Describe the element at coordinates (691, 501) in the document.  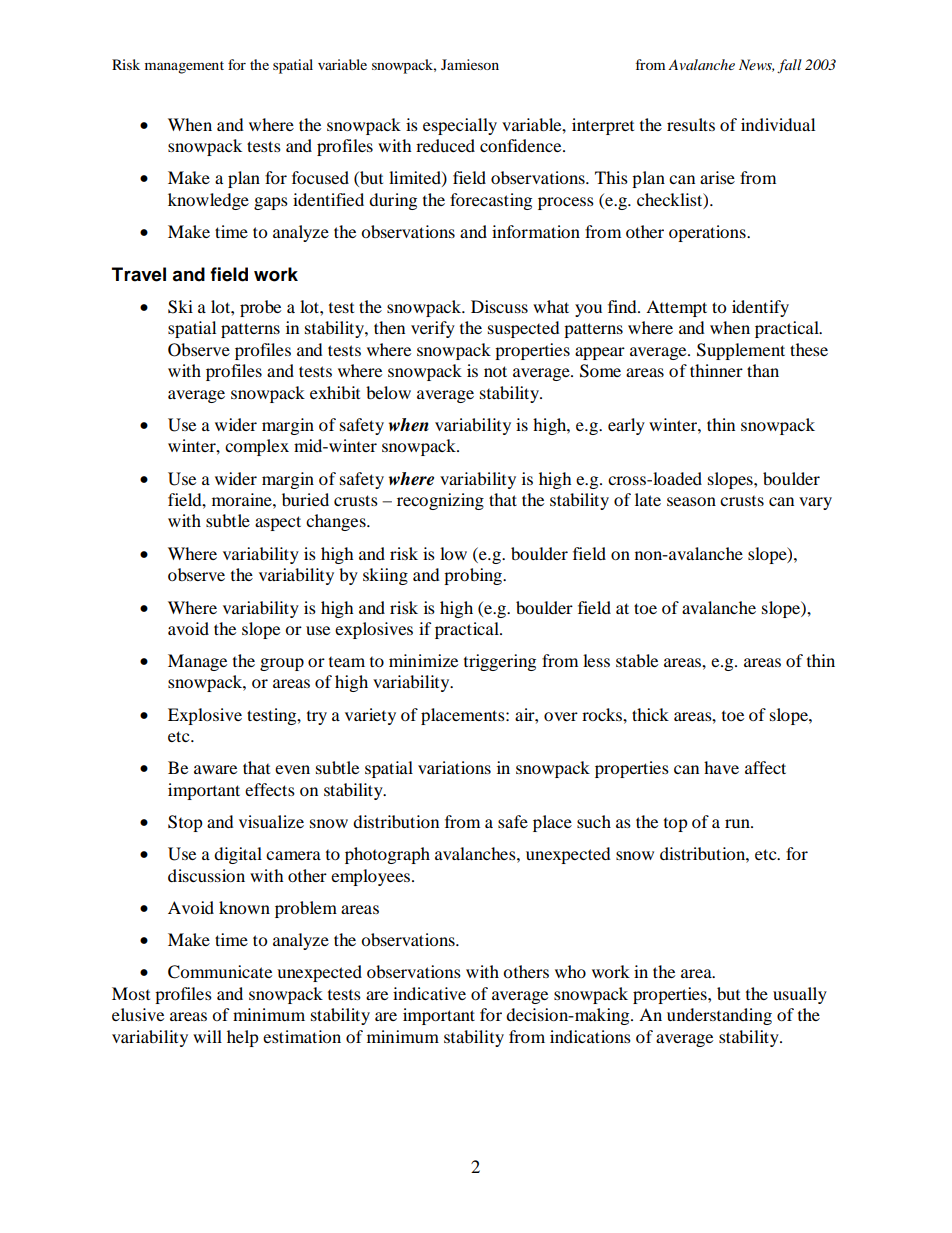
I see `season` at that location.
